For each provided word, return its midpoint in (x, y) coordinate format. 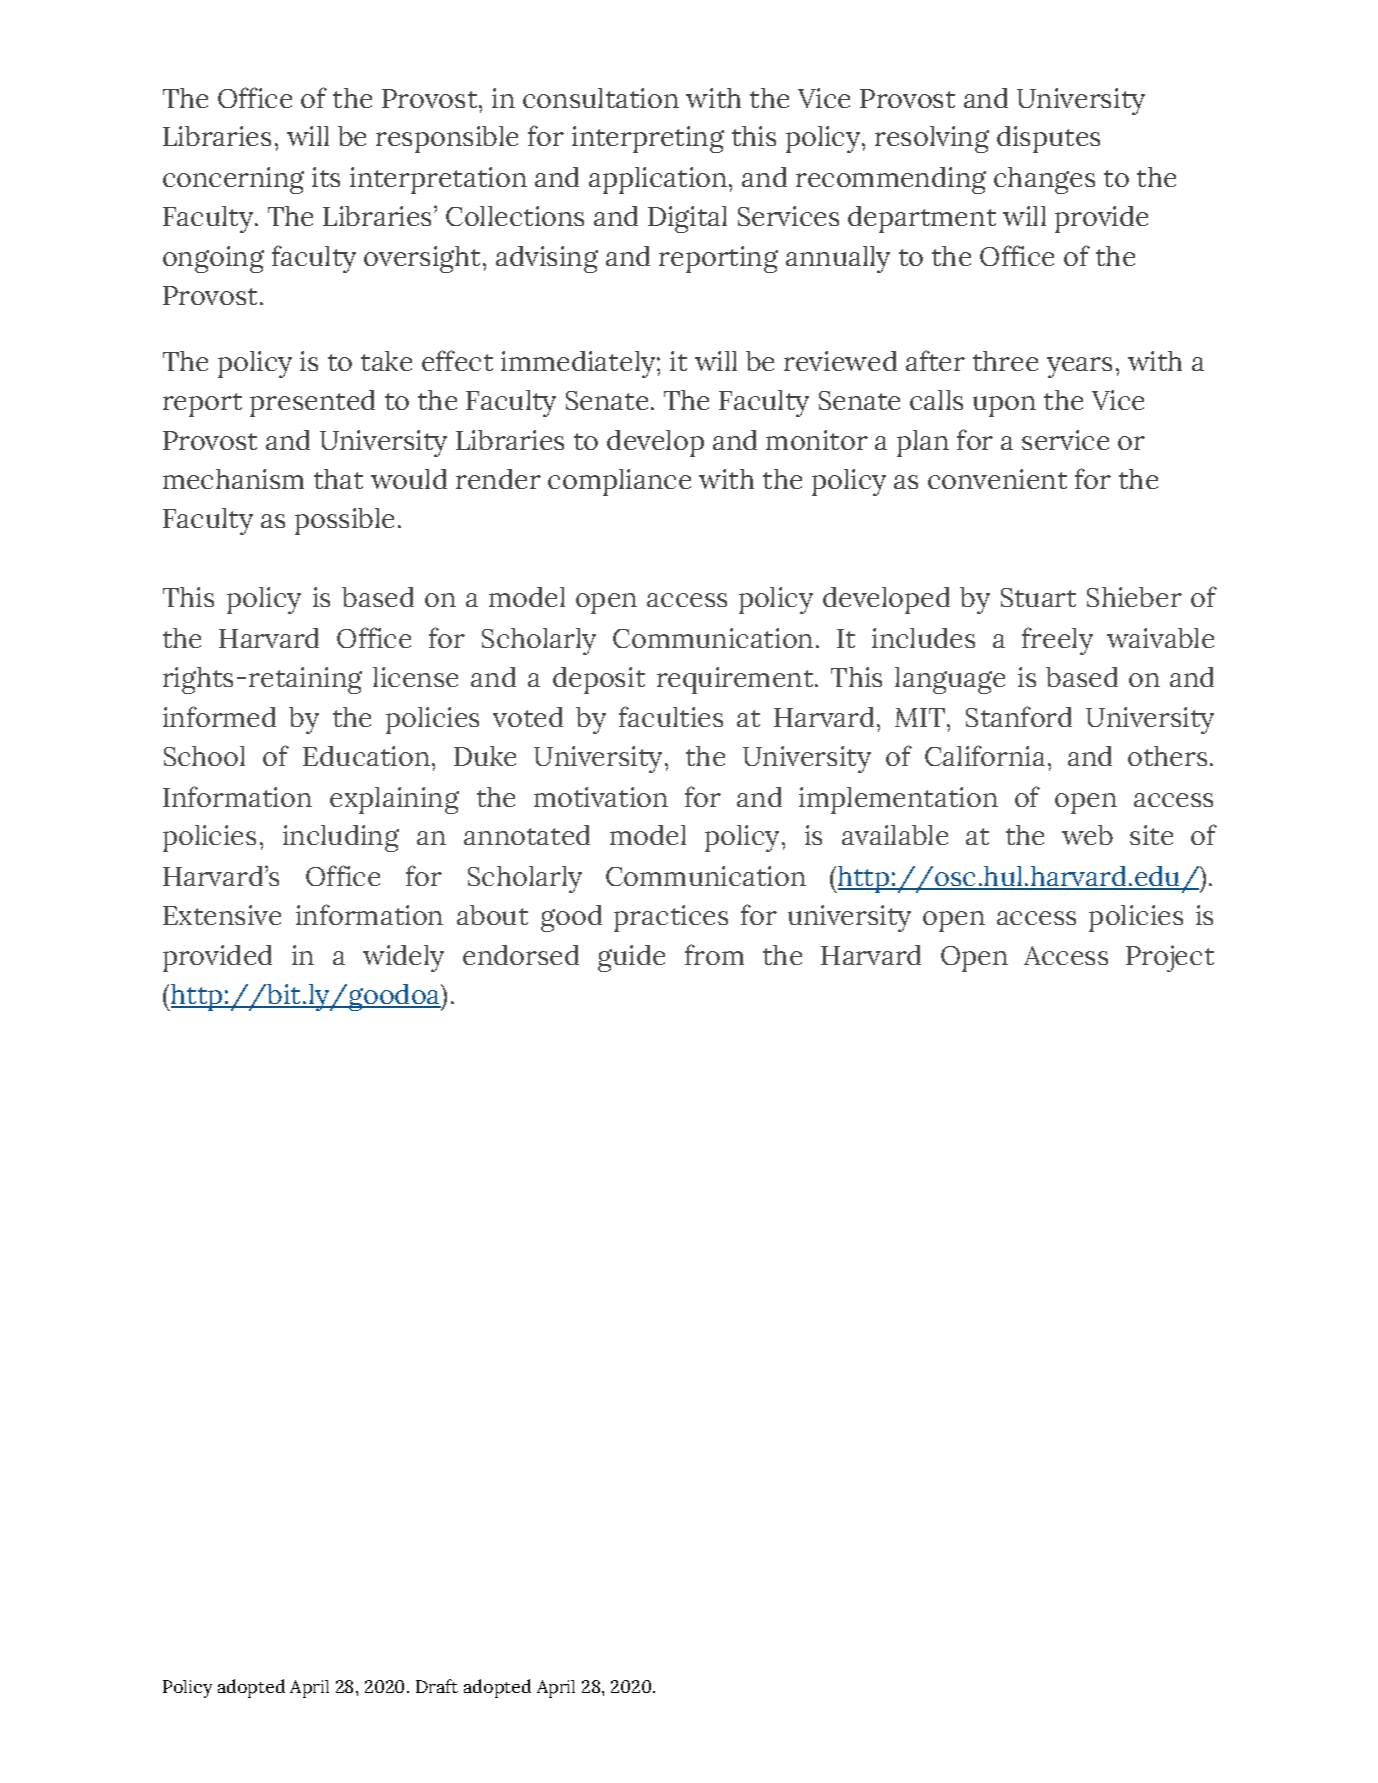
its (326, 177)
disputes (1048, 139)
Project (1170, 958)
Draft (437, 1686)
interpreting (648, 139)
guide (631, 958)
